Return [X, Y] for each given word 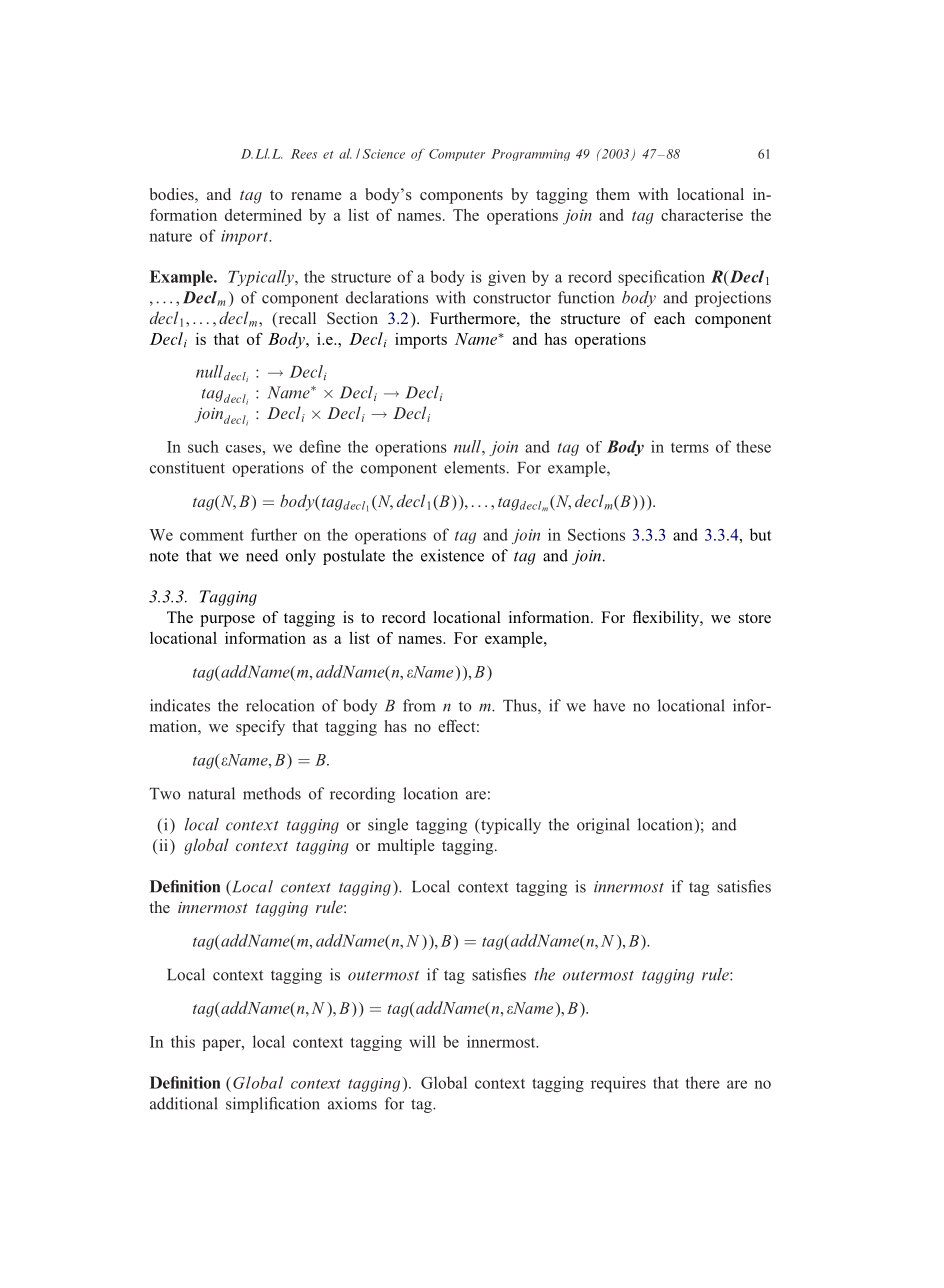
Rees [304, 154]
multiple [406, 847]
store [755, 618]
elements [474, 467]
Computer [457, 155]
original [603, 826]
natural [211, 793]
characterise [702, 215]
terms [690, 448]
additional [184, 1103]
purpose [227, 621]
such [203, 446]
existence [452, 555]
